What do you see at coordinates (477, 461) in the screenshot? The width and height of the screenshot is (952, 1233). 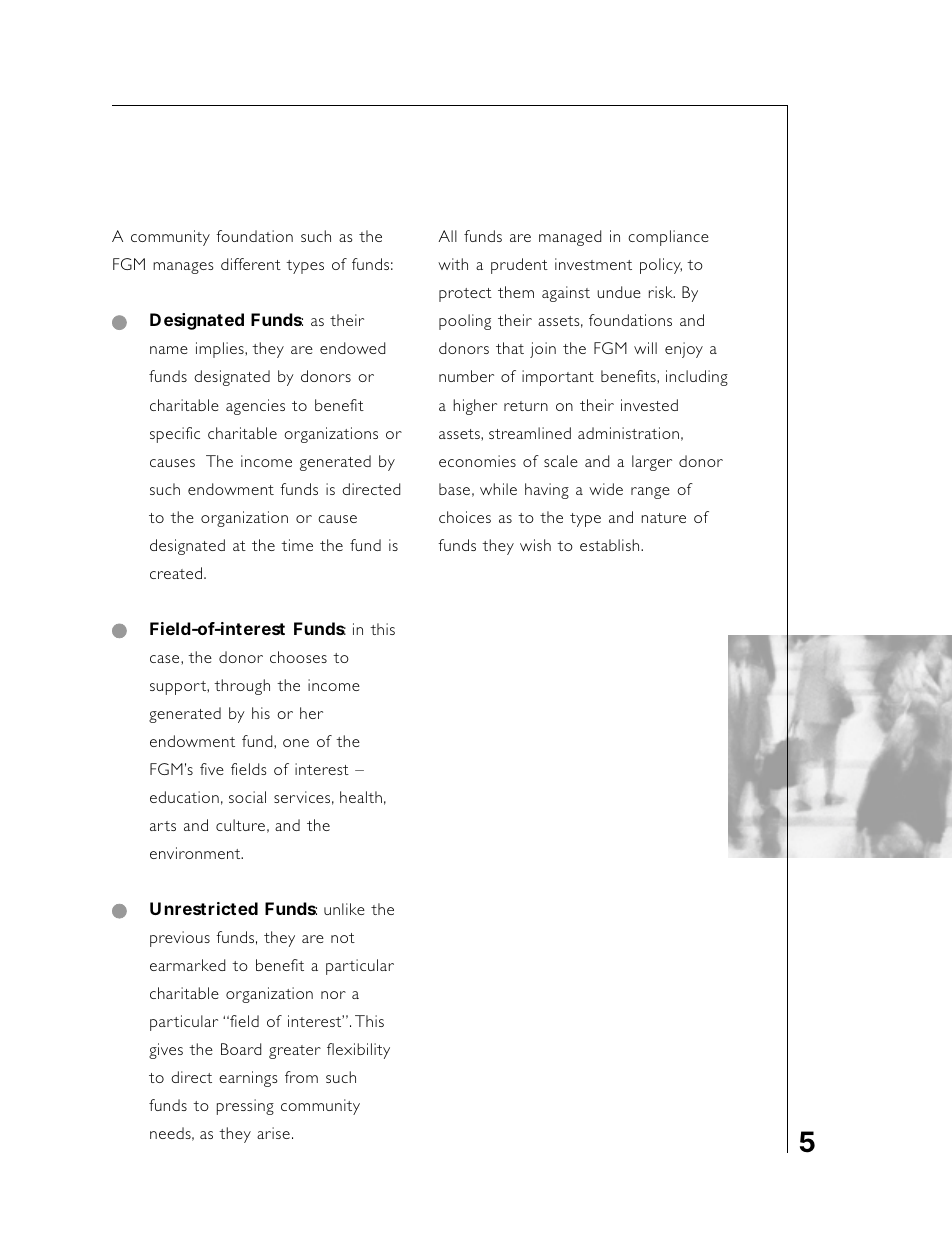 I see `economies` at bounding box center [477, 461].
